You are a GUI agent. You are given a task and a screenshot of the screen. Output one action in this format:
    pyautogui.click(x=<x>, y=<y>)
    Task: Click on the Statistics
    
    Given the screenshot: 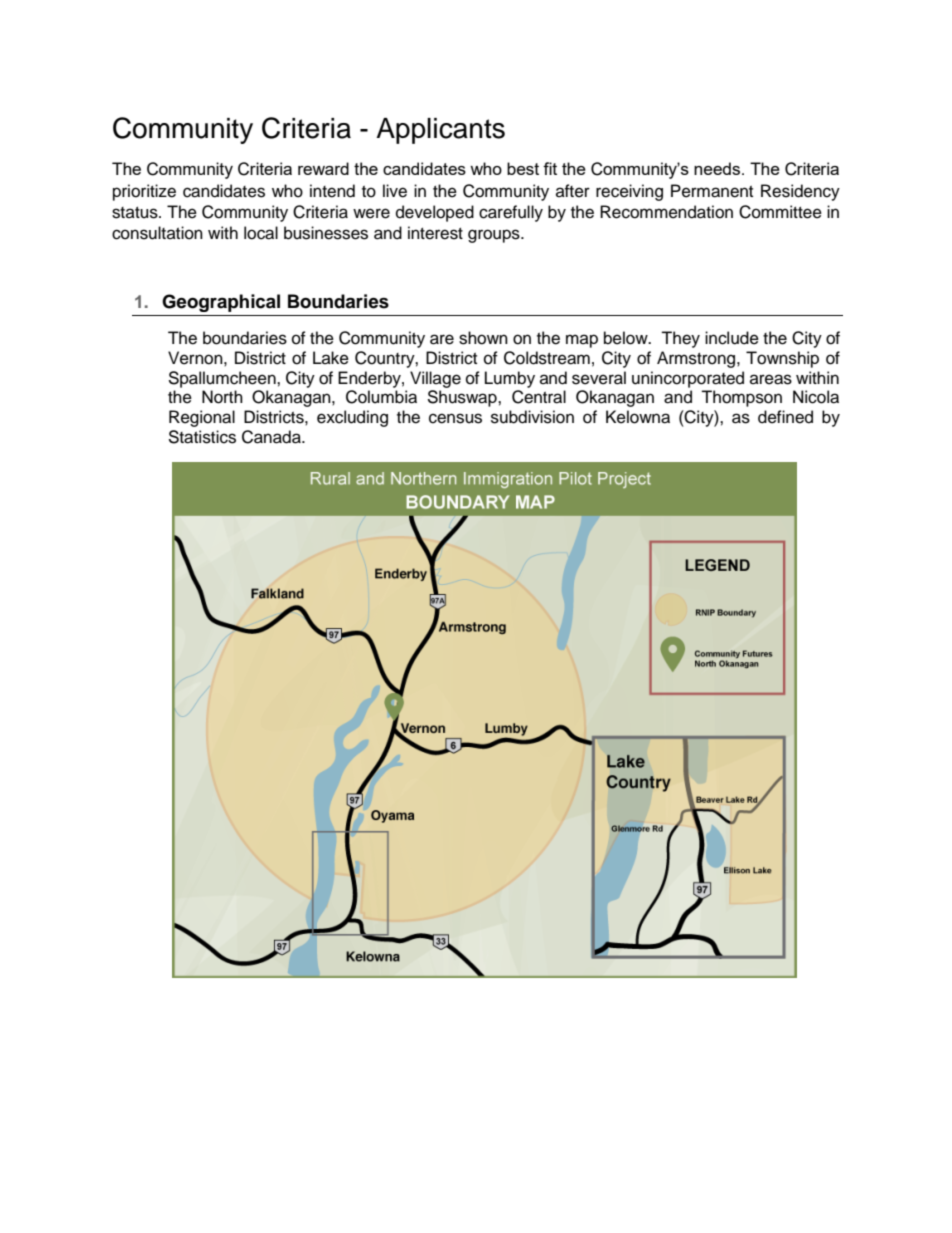 What is the action you would take?
    pyautogui.click(x=202, y=437)
